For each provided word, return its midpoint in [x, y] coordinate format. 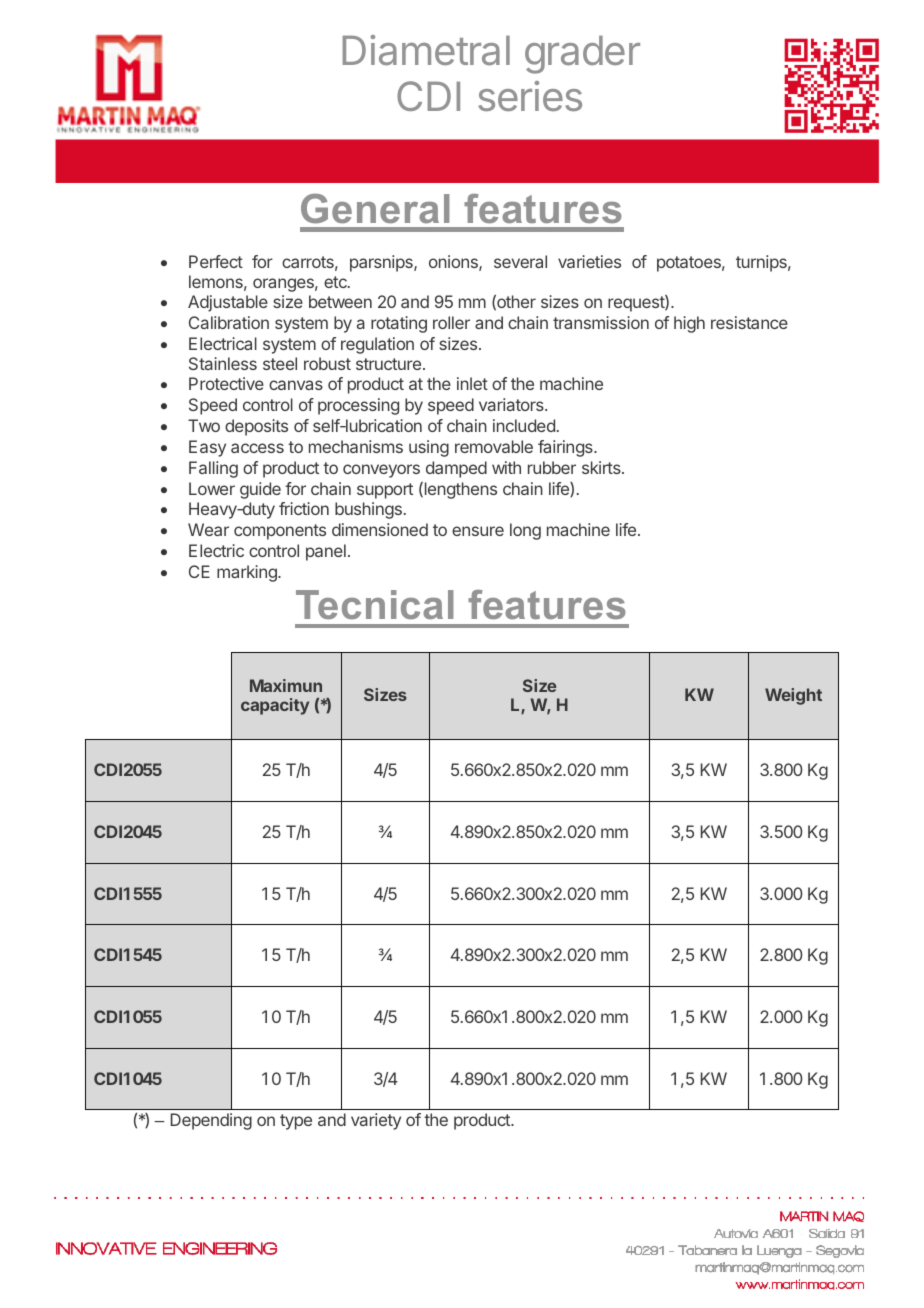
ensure [478, 531]
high [689, 324]
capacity [275, 706]
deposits [256, 427]
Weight [793, 696]
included [524, 425]
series [530, 96]
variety [376, 1121]
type [296, 1122]
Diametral [426, 50]
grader [582, 55]
